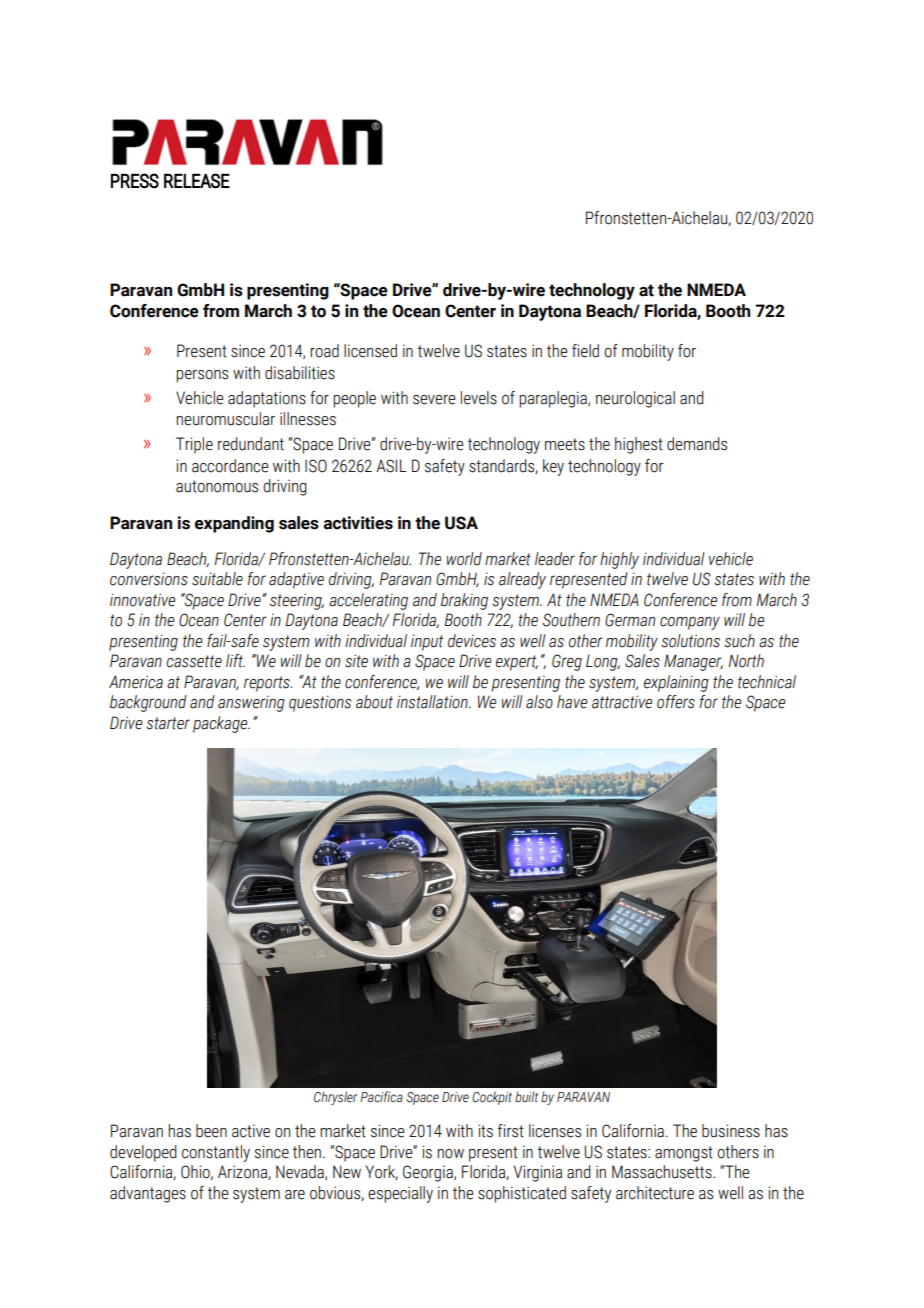 This screenshot has width=924, height=1308. Describe the element at coordinates (370, 351) in the screenshot. I see `licensed` at that location.
